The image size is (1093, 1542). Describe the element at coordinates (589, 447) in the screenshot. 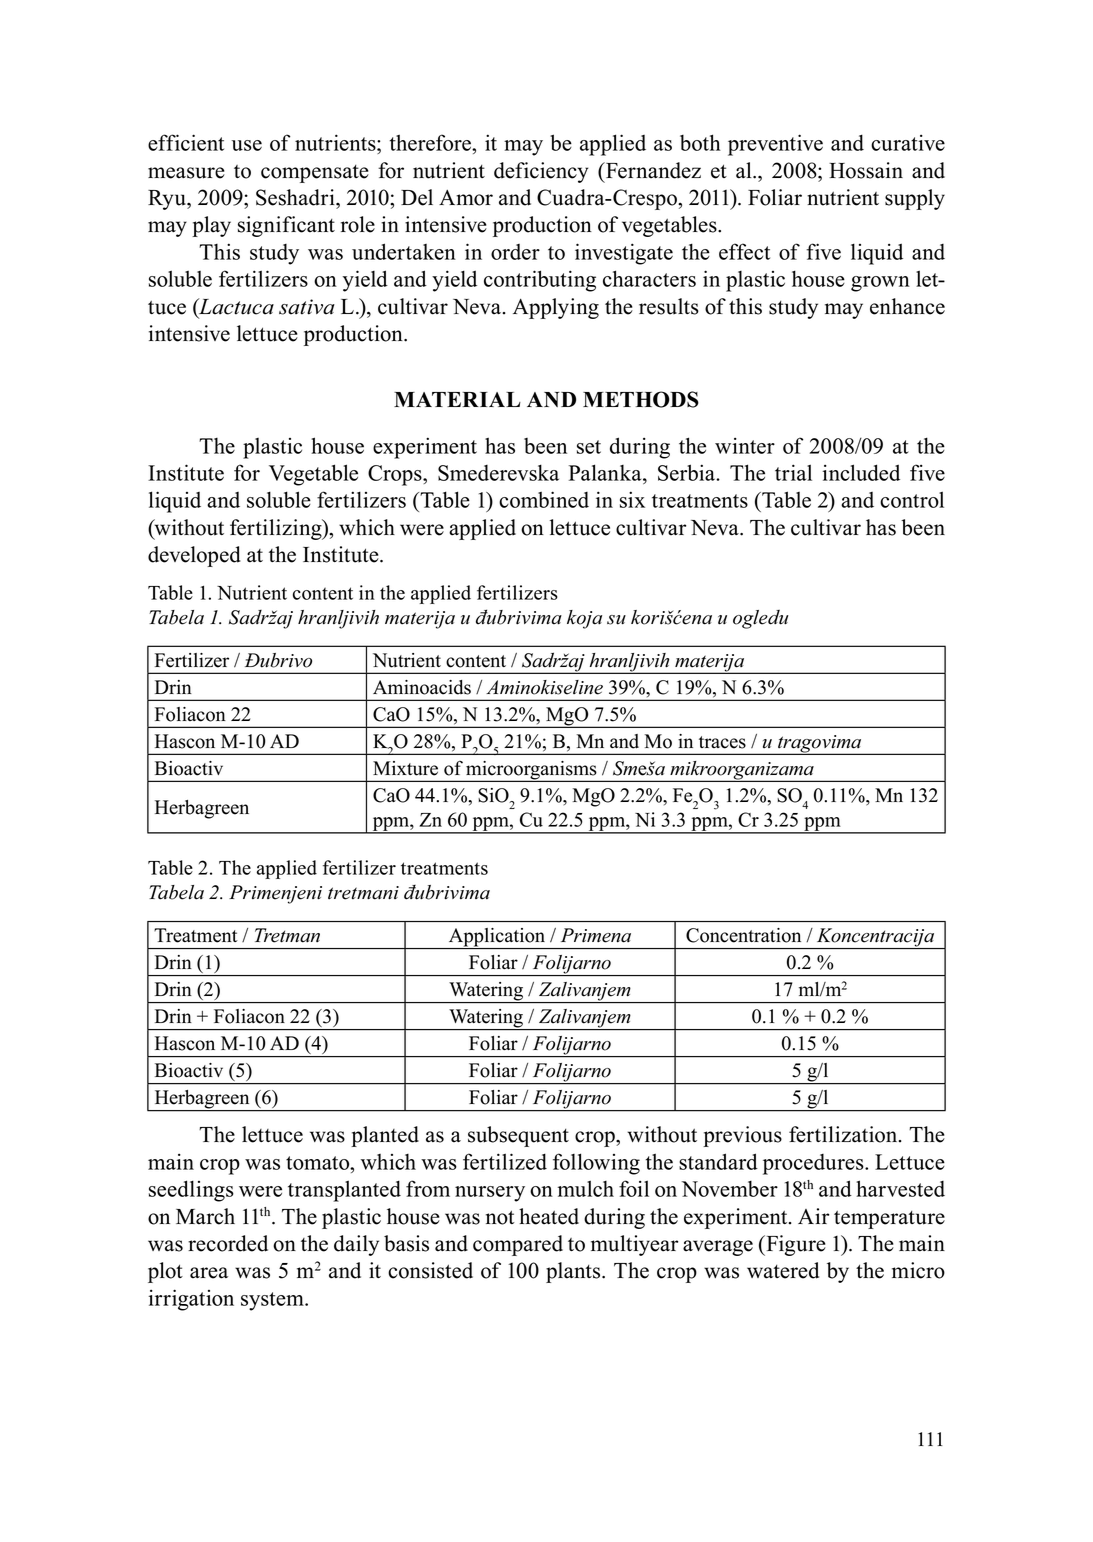

I see `set` at that location.
